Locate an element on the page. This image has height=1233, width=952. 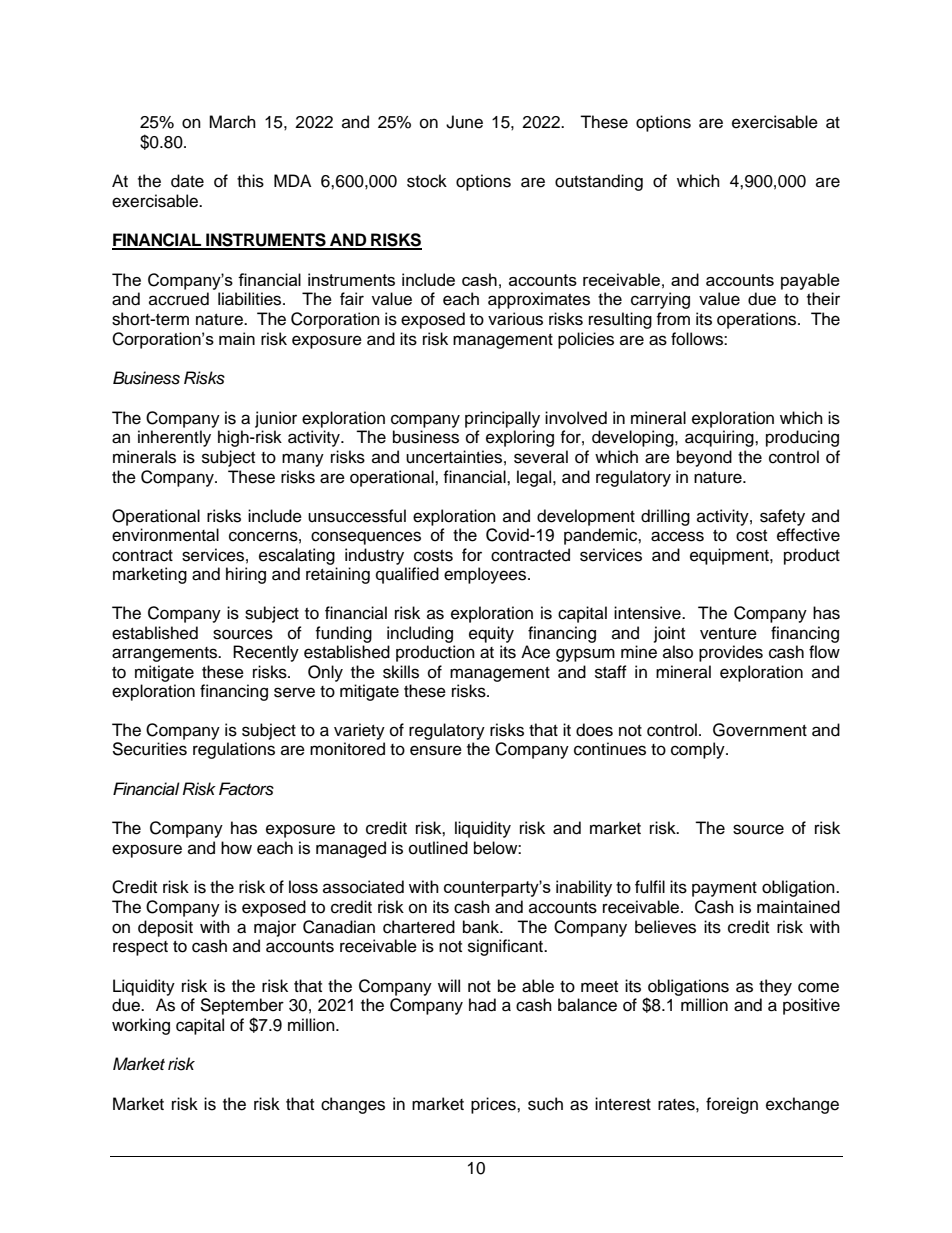
prices is located at coordinates (494, 1105).
